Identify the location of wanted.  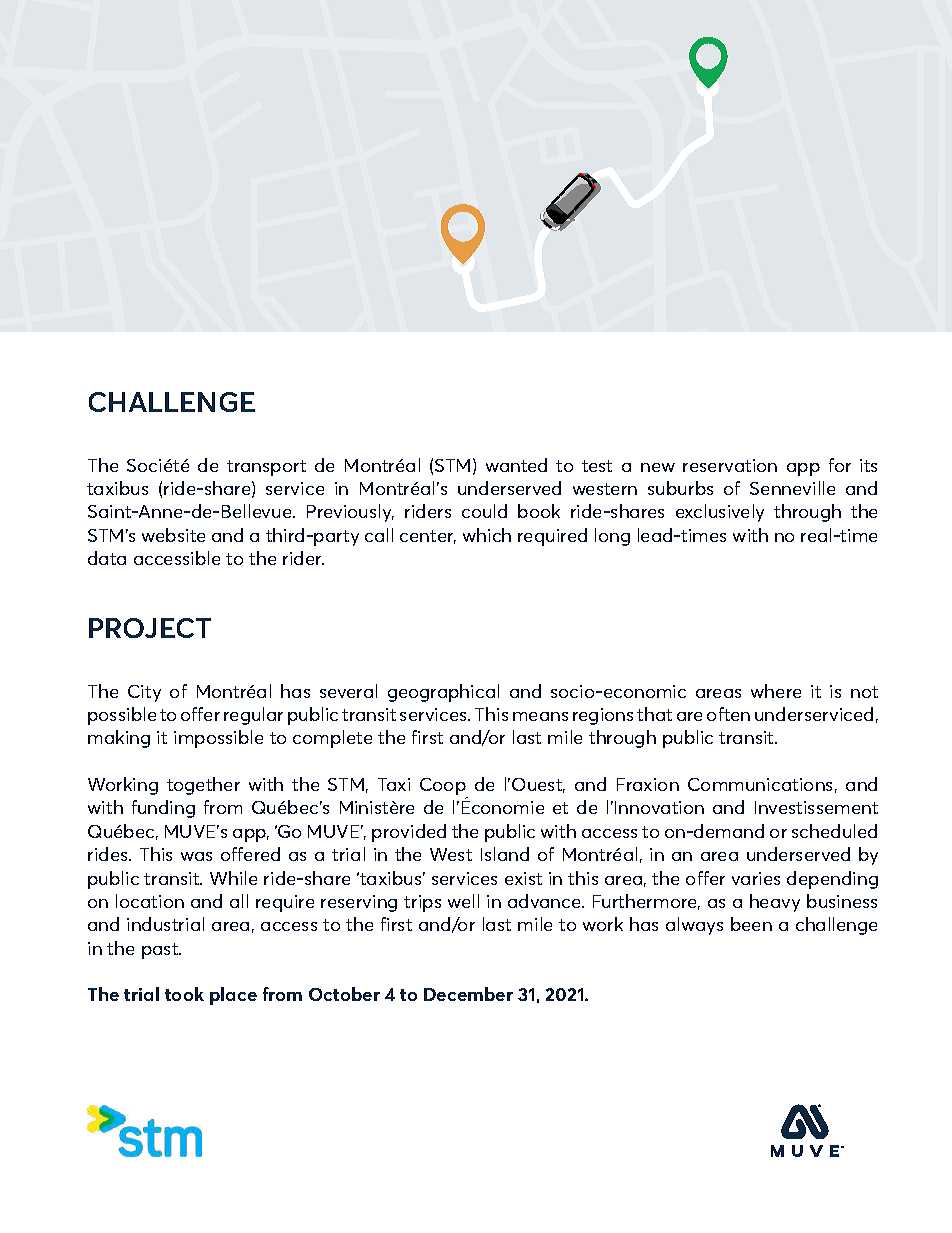
(516, 465).
